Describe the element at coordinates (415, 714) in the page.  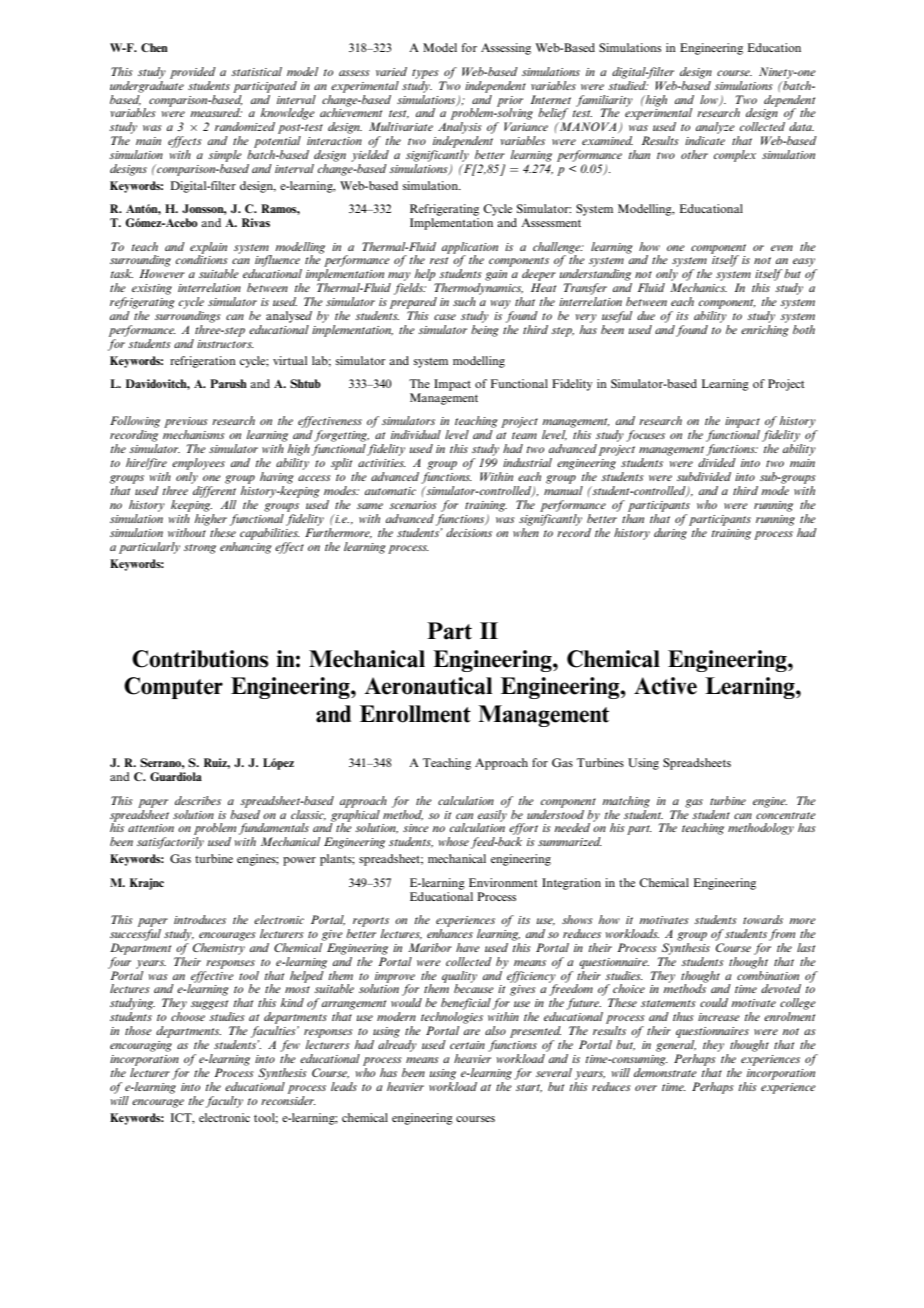
I see `Enrollment` at that location.
